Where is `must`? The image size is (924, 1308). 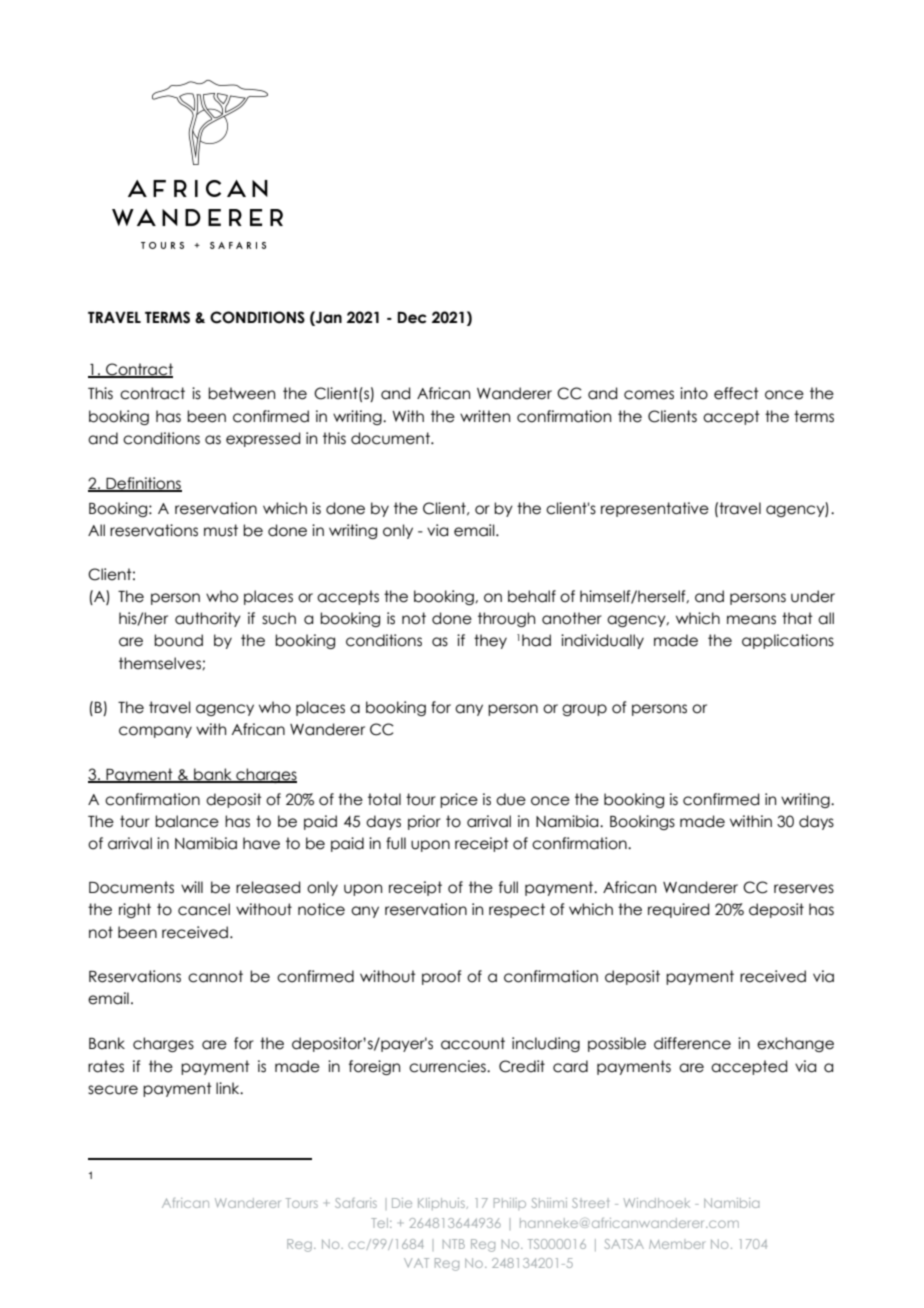
must is located at coordinates (221, 530).
